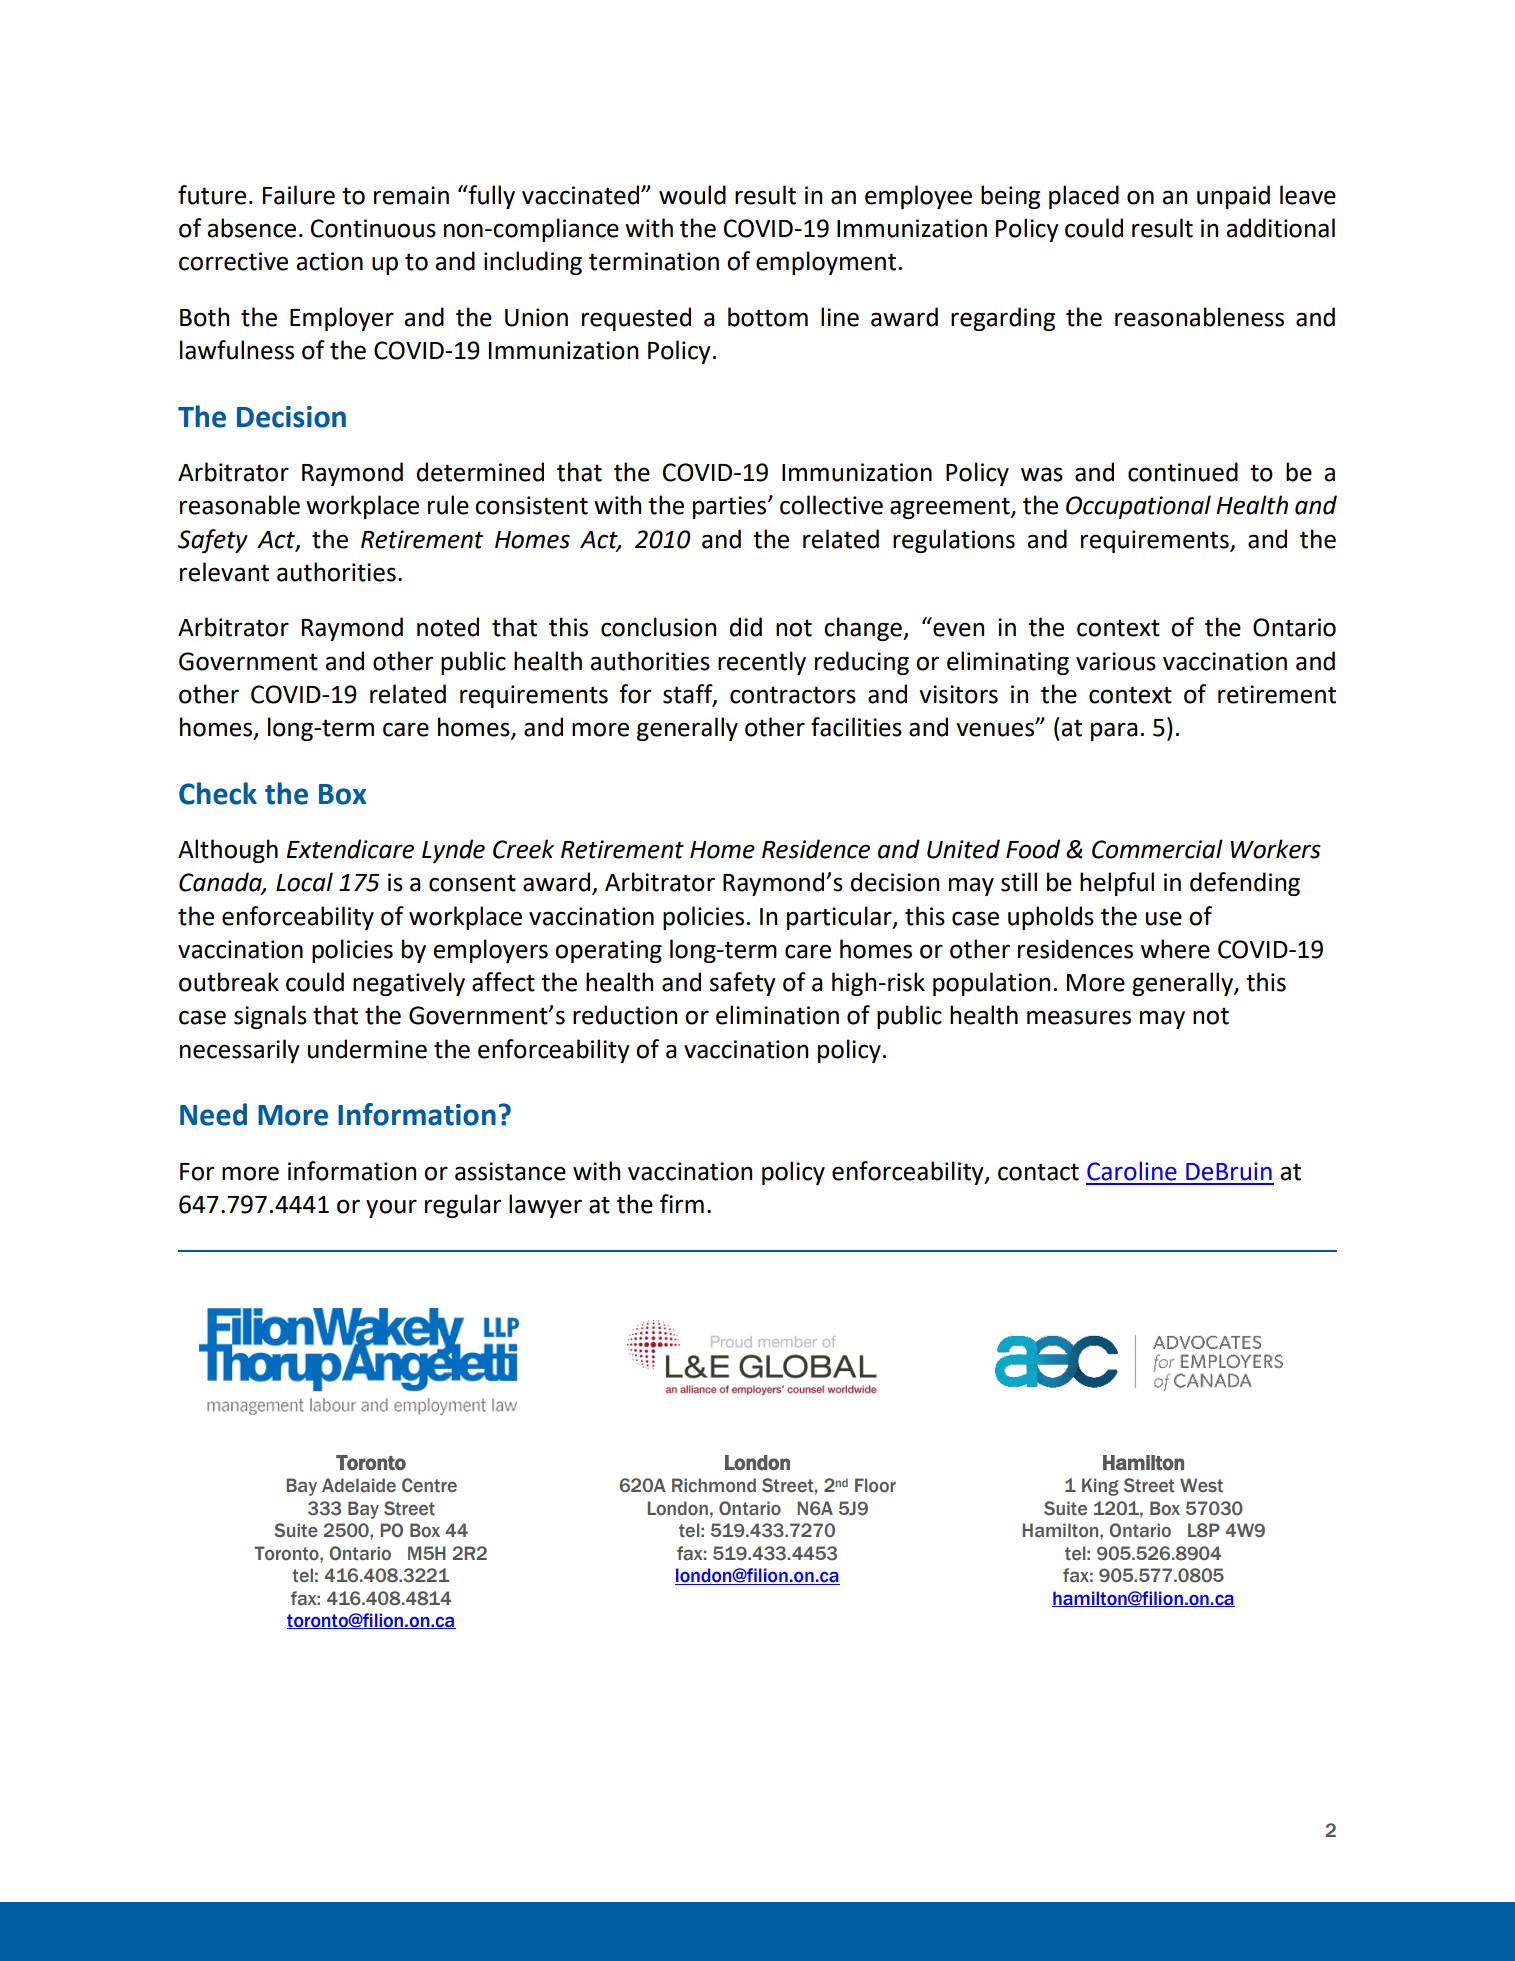 The image size is (1515, 1961). What do you see at coordinates (373, 228) in the screenshot?
I see `Continuous` at bounding box center [373, 228].
